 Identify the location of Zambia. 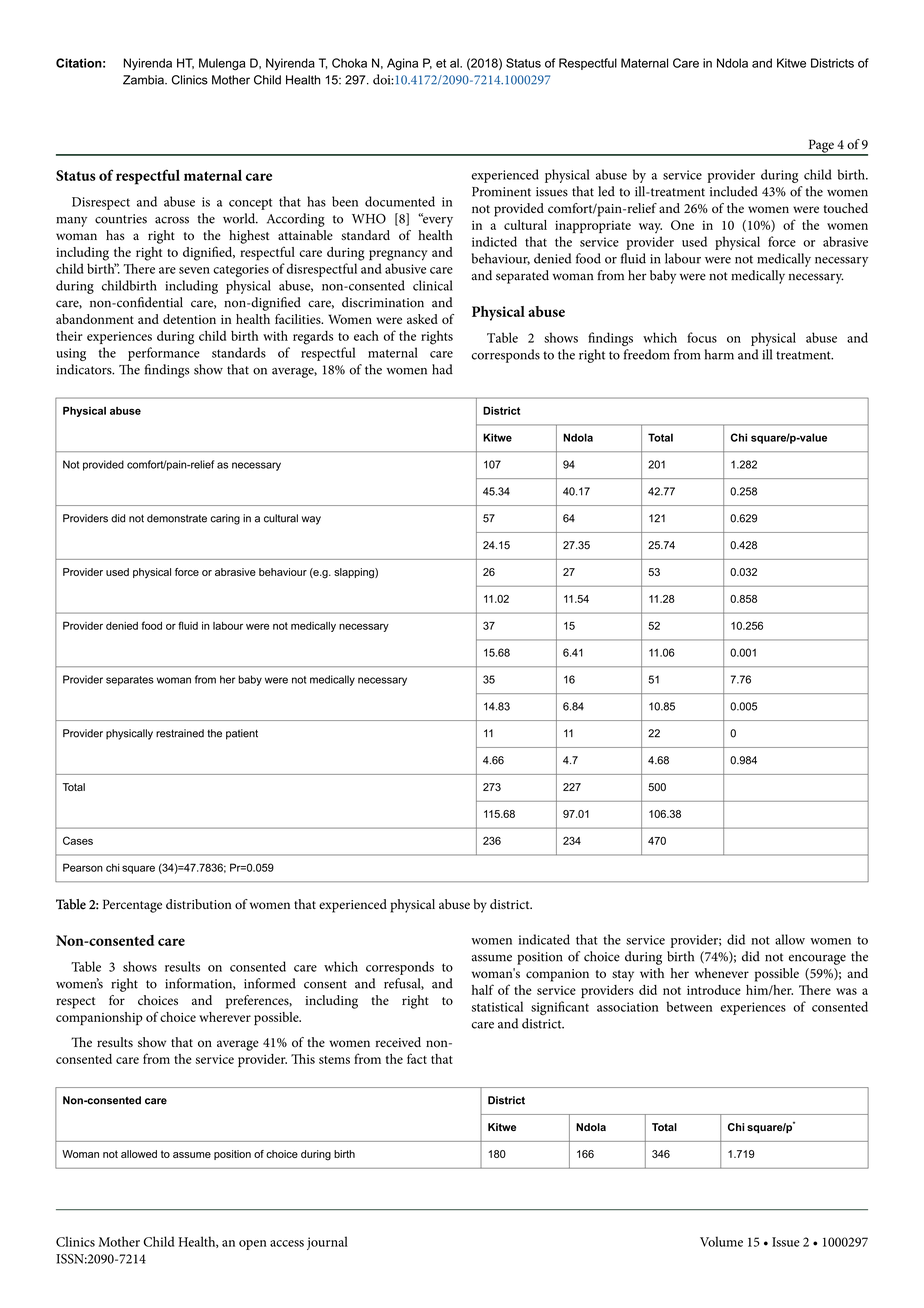
(144, 80).
